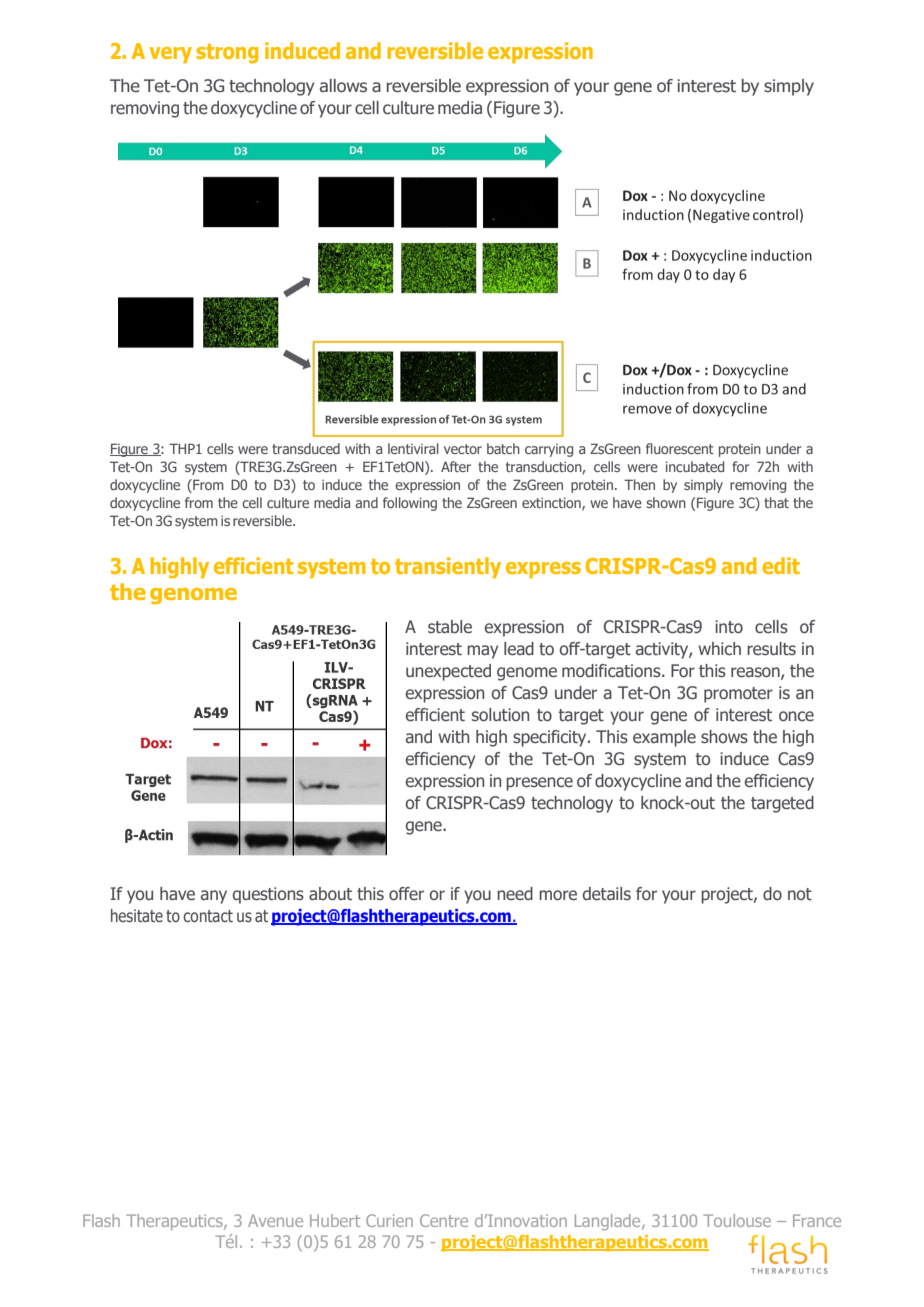 Image resolution: width=924 pixels, height=1307 pixels. What do you see at coordinates (343, 86) in the document?
I see `allows` at bounding box center [343, 86].
